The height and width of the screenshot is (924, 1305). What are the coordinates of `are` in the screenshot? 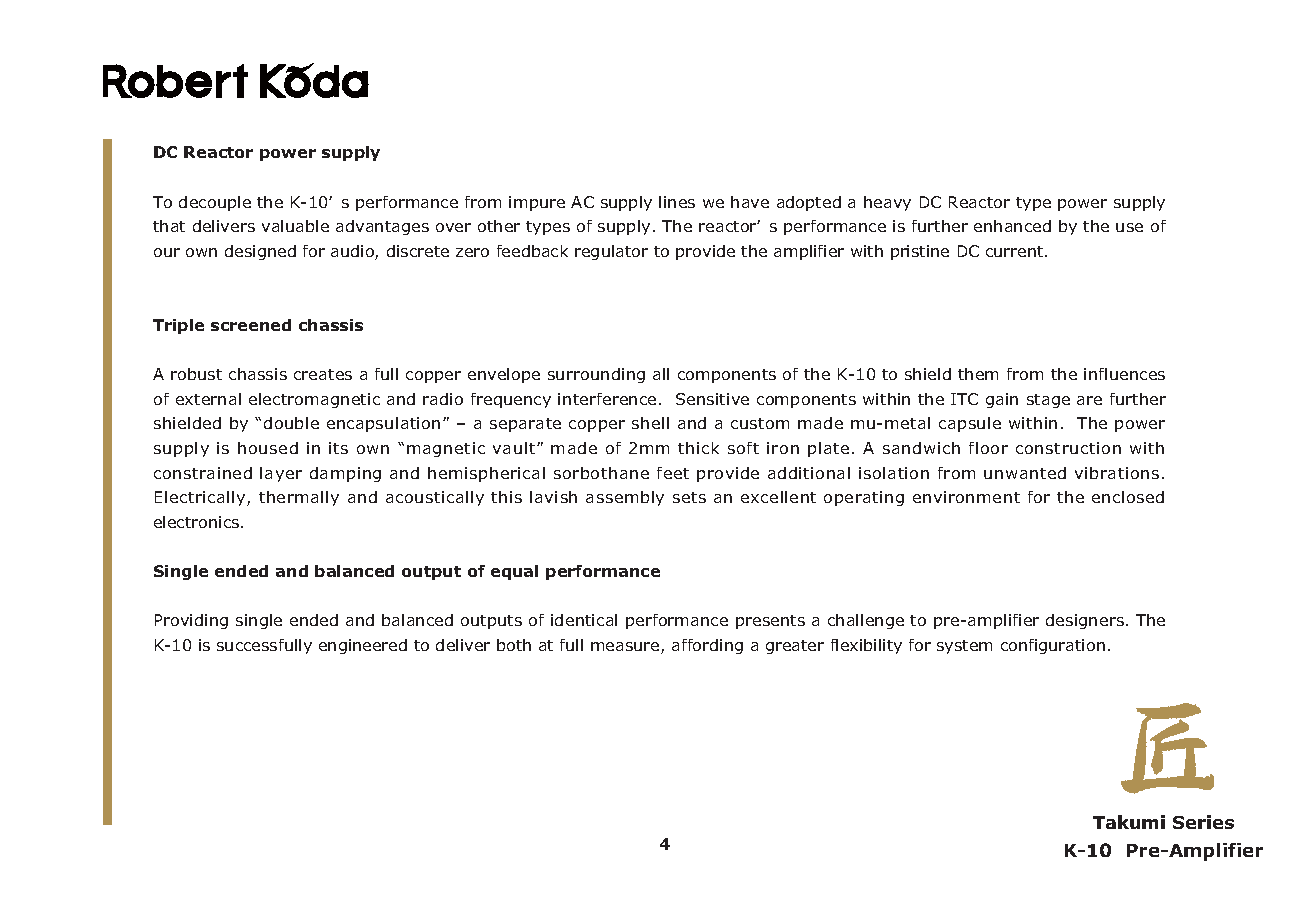 It's located at (1089, 400).
